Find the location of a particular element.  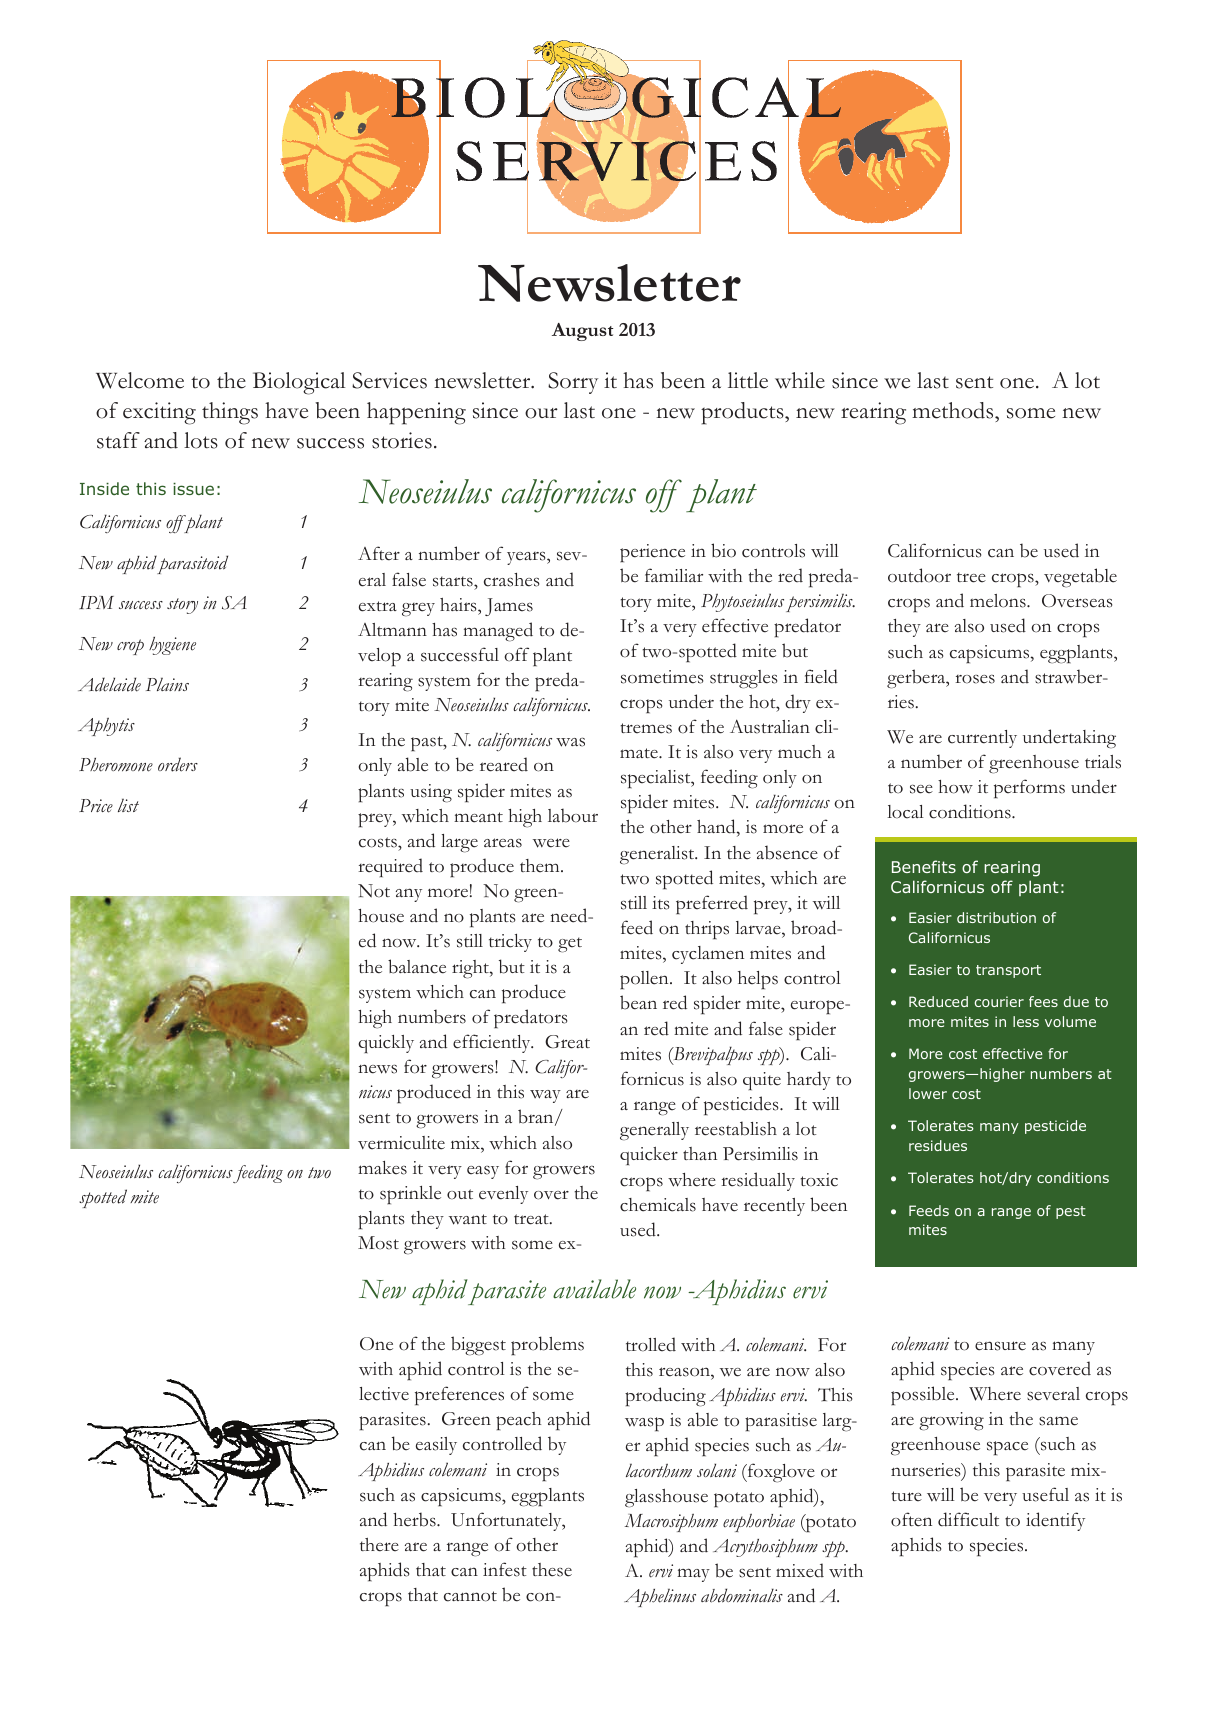

tree is located at coordinates (971, 577).
